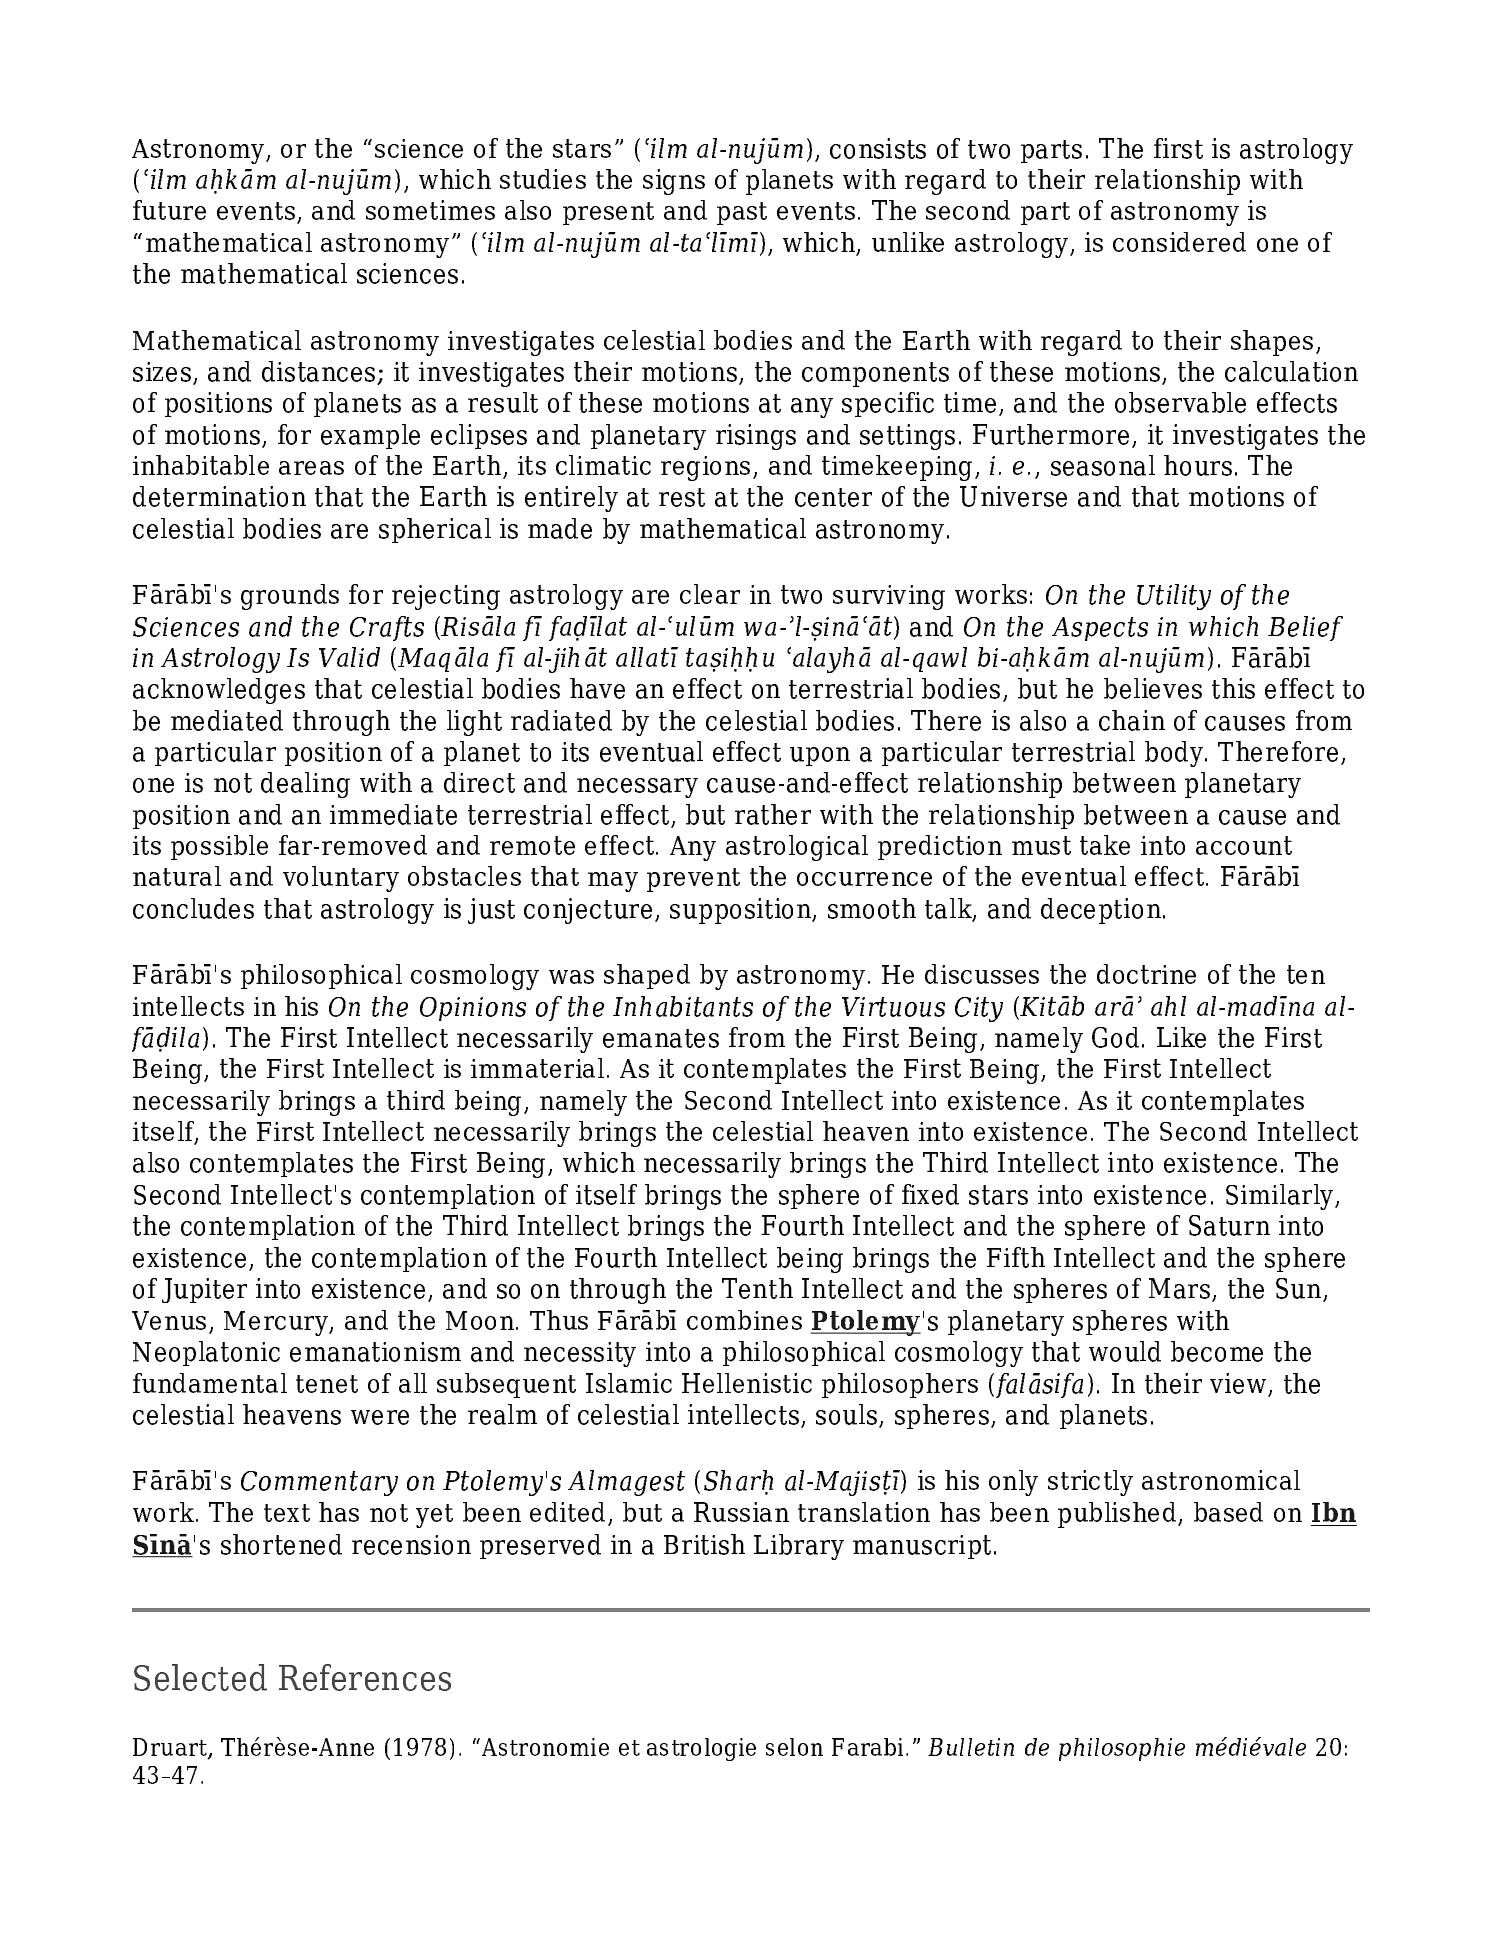  Describe the element at coordinates (820, 756) in the image. I see `upon` at that location.
